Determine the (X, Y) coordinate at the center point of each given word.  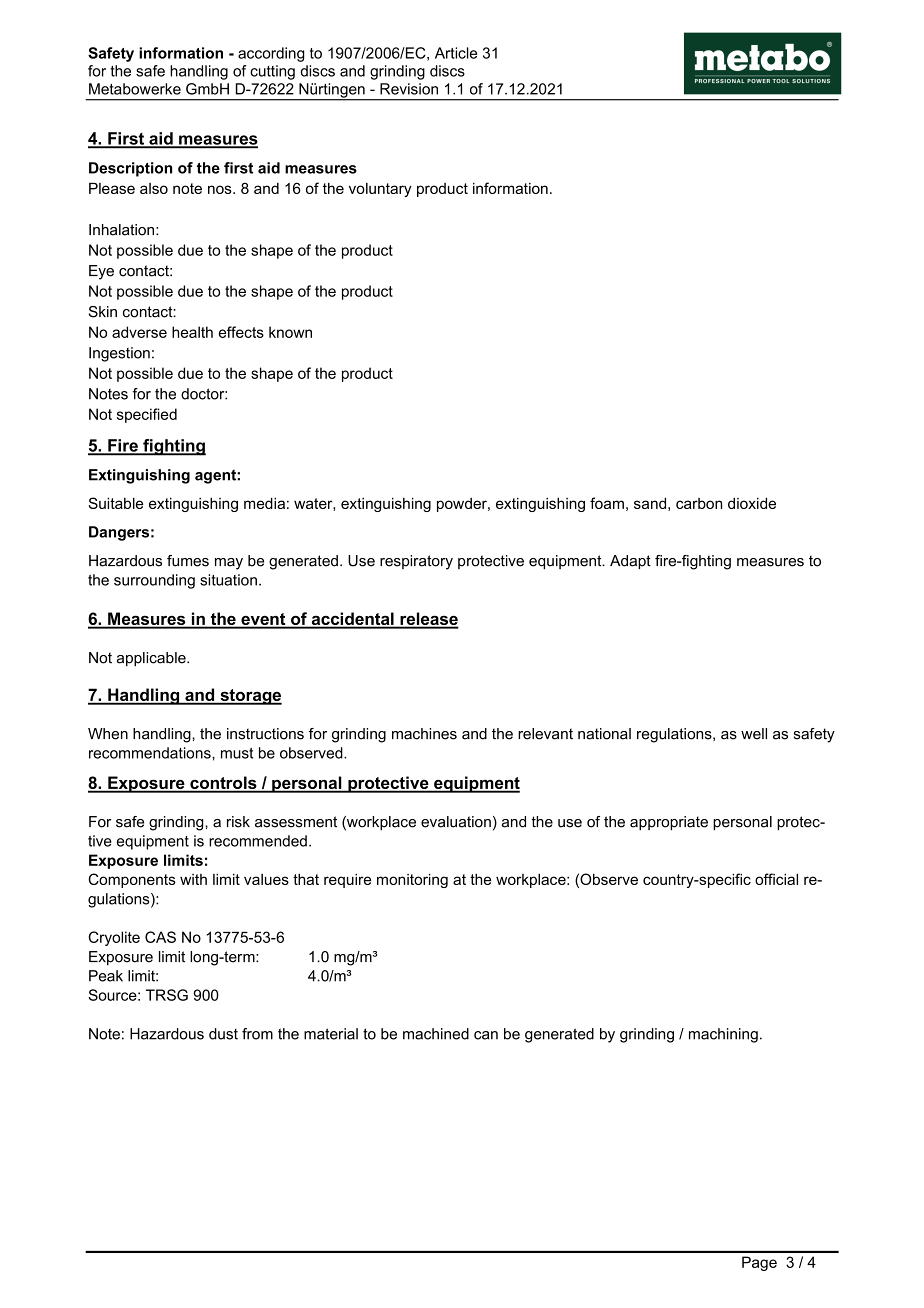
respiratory (416, 562)
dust (223, 1034)
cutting (272, 72)
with (193, 879)
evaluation (456, 822)
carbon (699, 503)
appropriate (669, 823)
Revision (409, 89)
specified (147, 415)
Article (456, 53)
